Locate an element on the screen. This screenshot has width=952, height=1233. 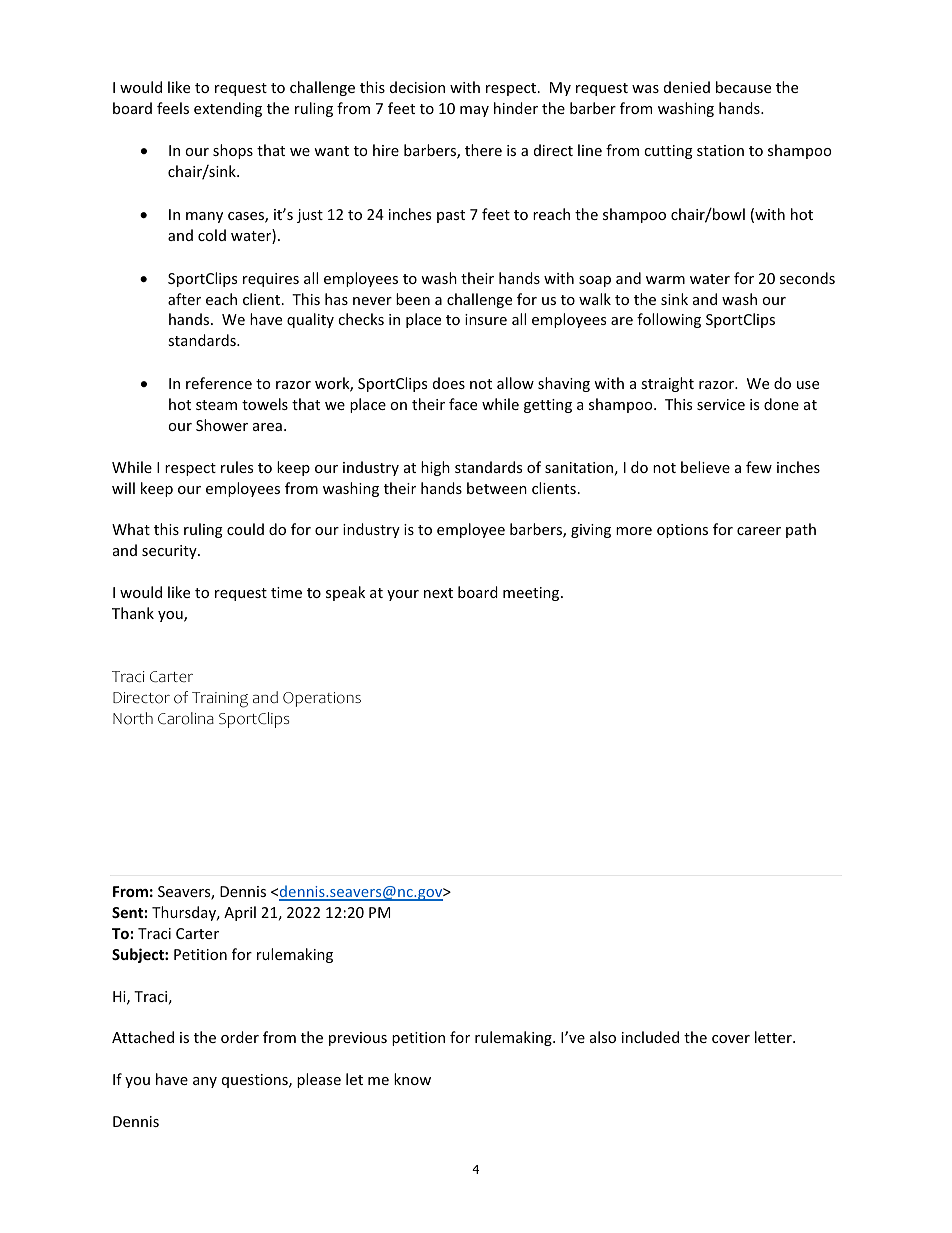
after is located at coordinates (184, 299).
